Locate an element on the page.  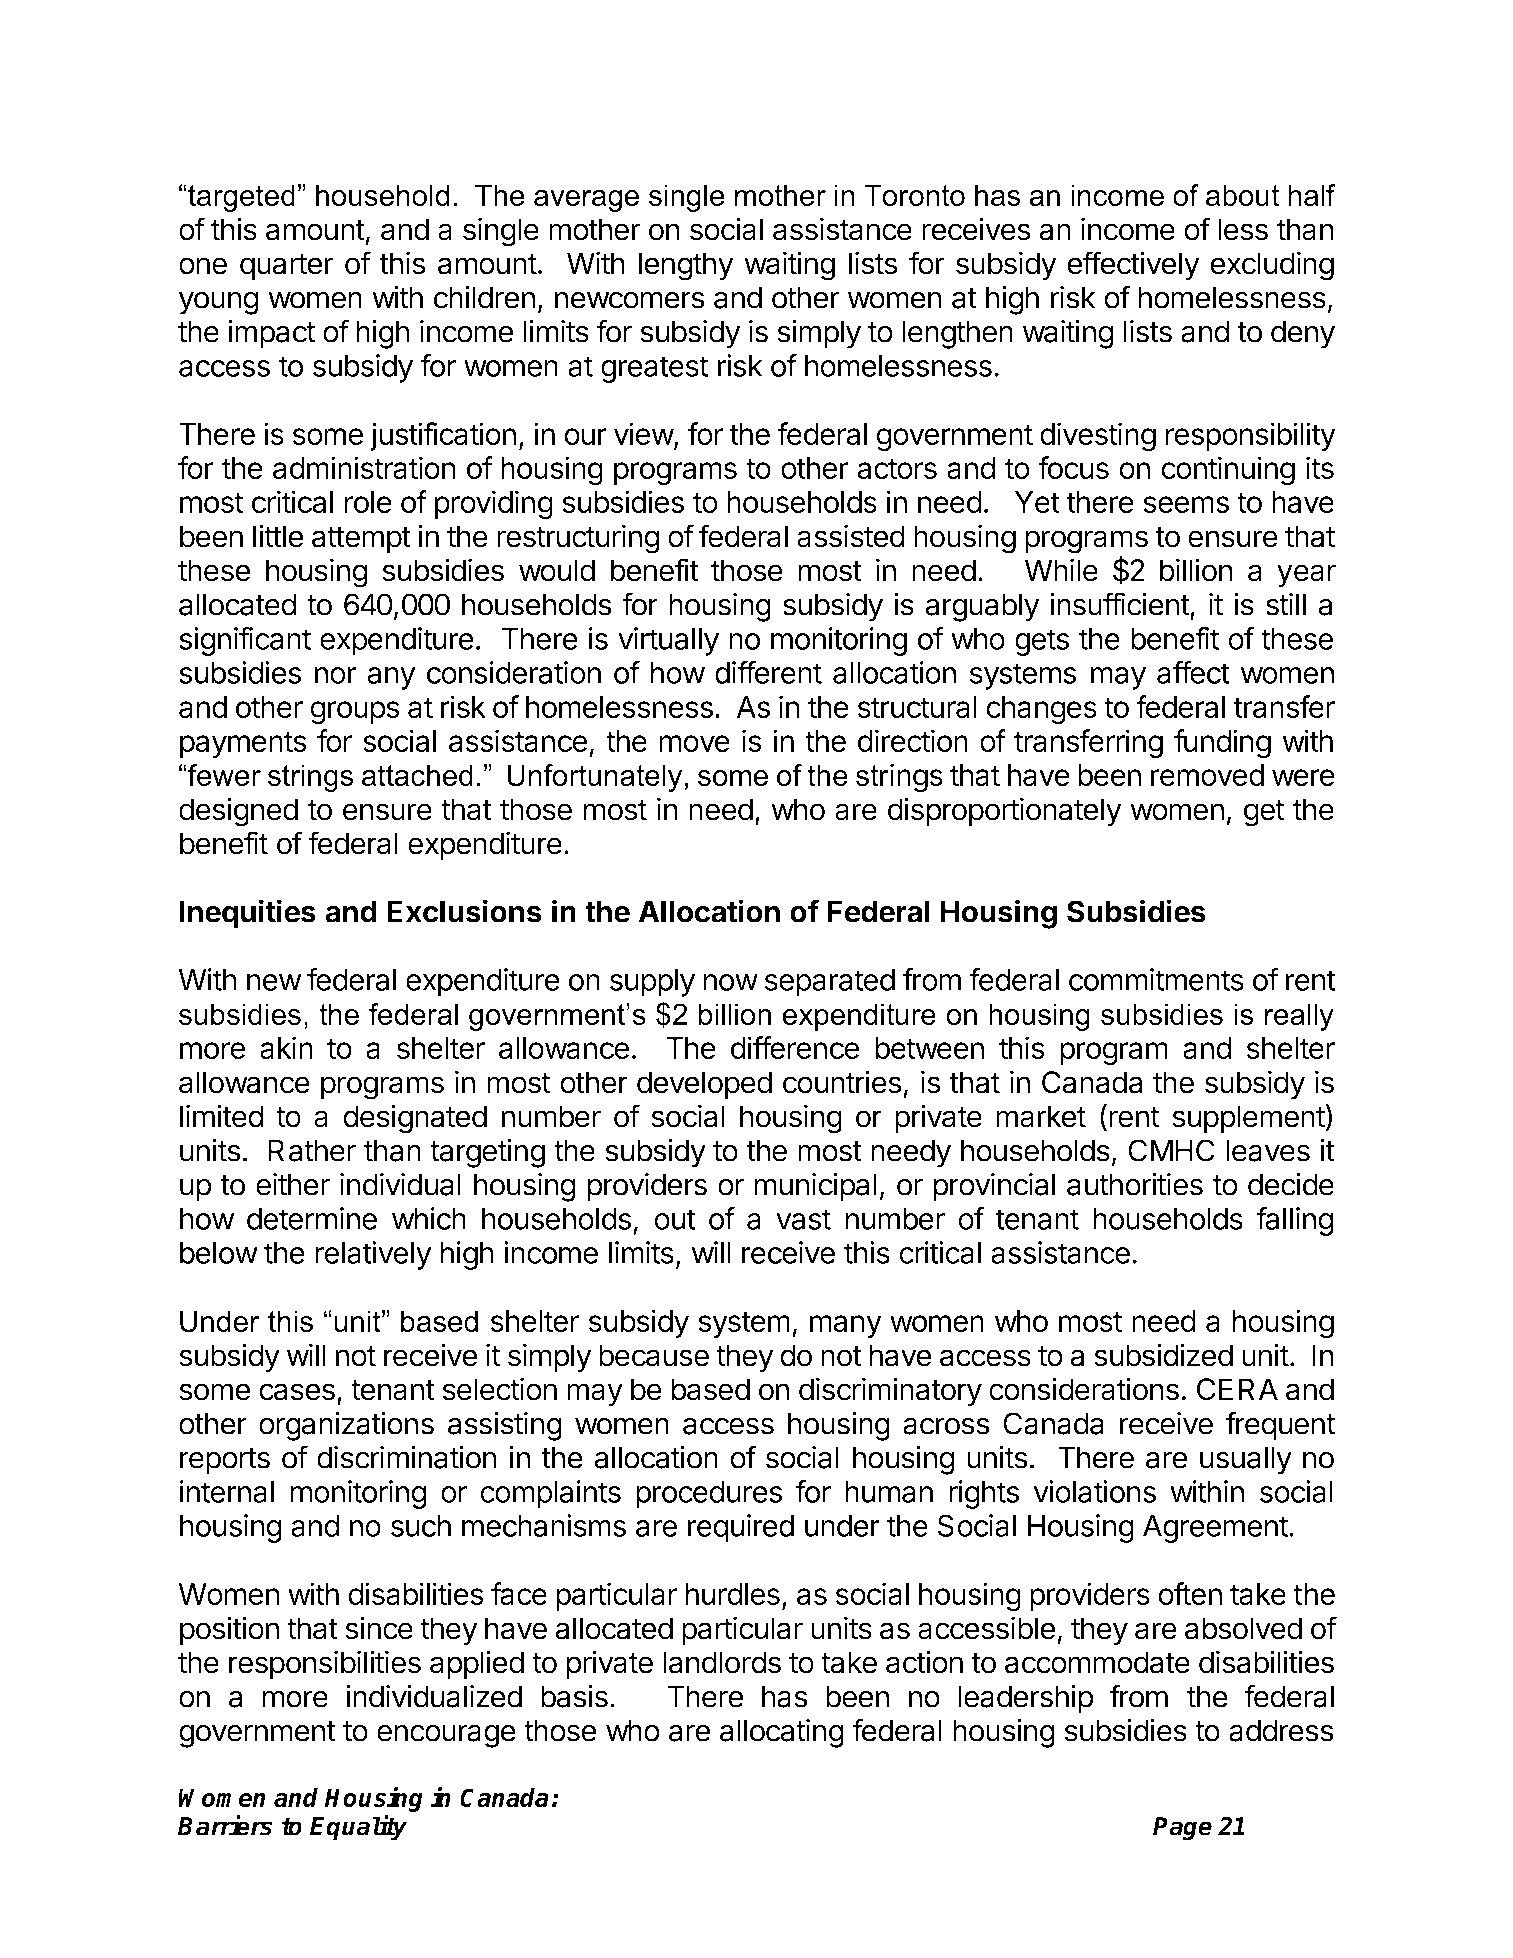
Equality is located at coordinates (358, 1828).
